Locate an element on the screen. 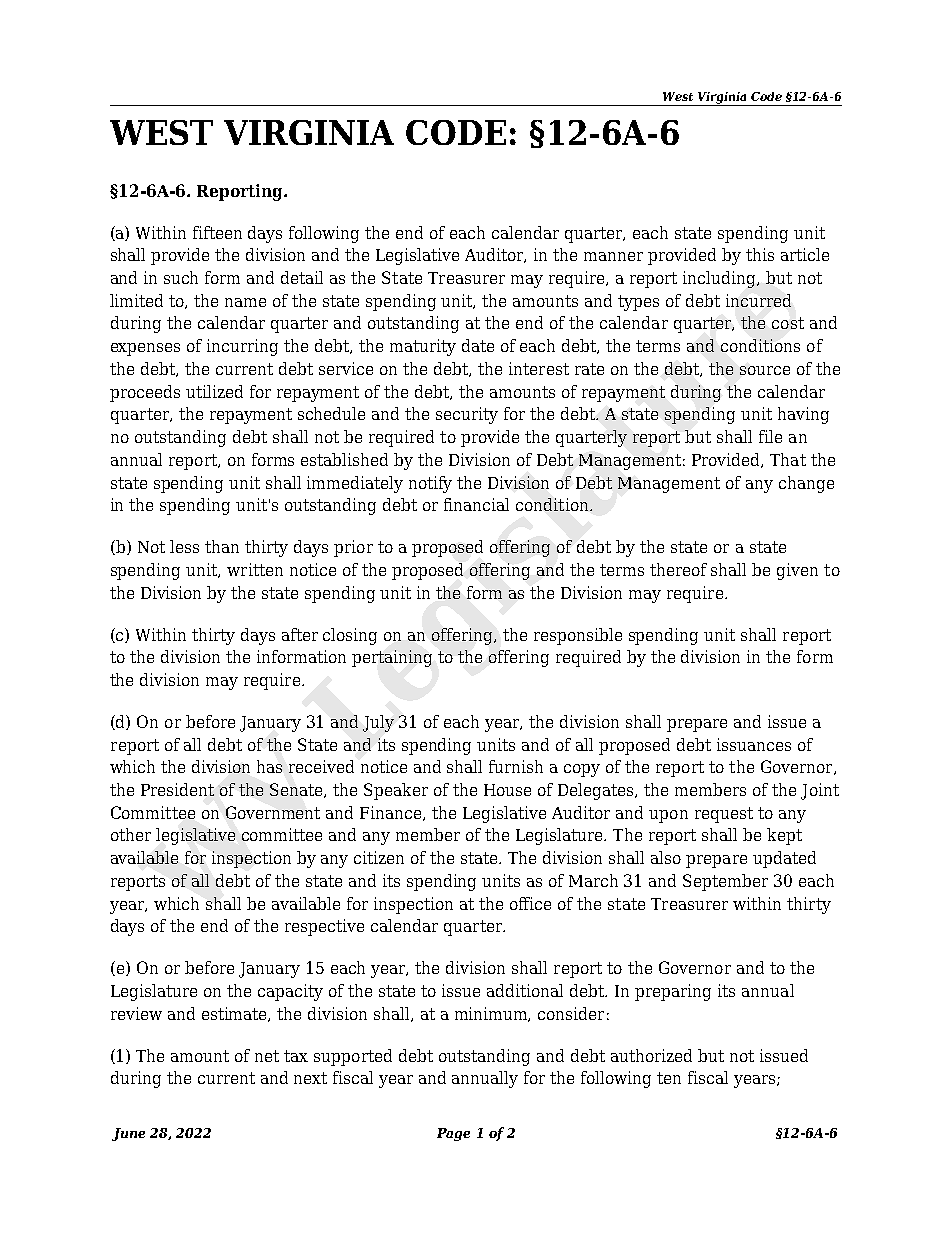 Image resolution: width=952 pixels, height=1233 pixels. this is located at coordinates (760, 254).
